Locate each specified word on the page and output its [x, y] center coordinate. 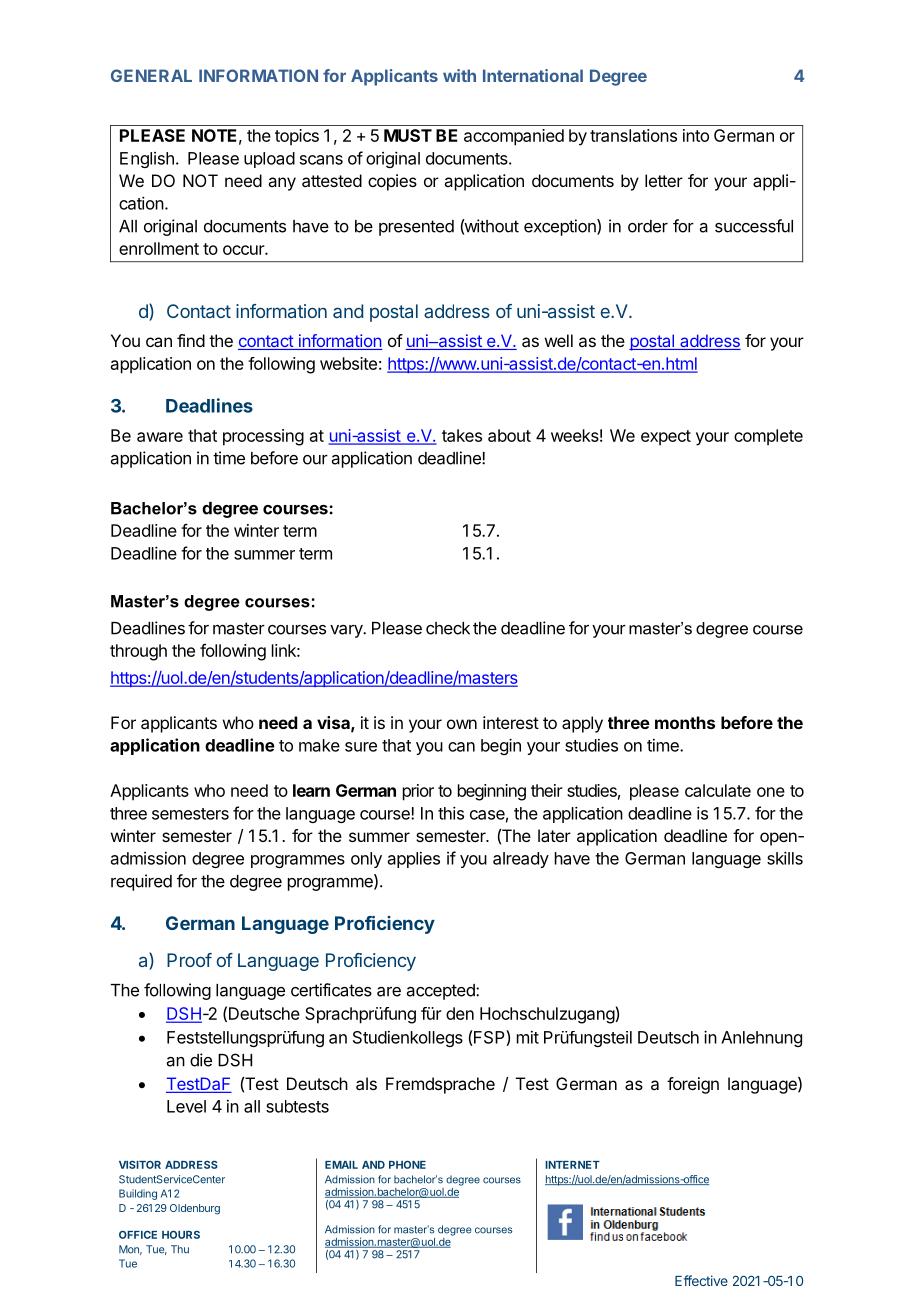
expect [666, 437]
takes [462, 435]
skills [785, 858]
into [696, 135]
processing [263, 437]
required [141, 882]
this [451, 813]
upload [269, 160]
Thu [180, 1249]
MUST [408, 135]
